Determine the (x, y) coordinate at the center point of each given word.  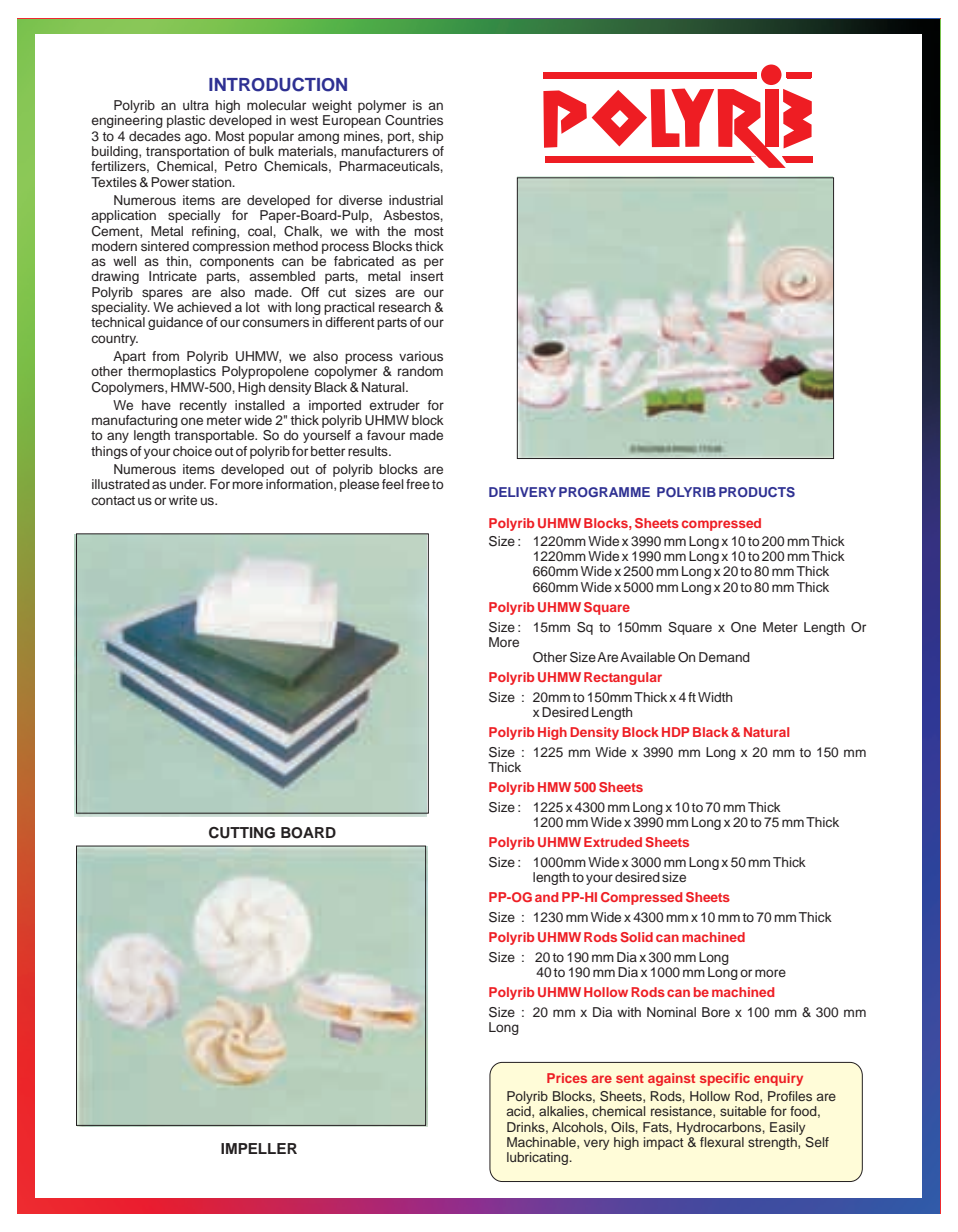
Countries (414, 120)
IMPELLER (259, 1148)
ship (431, 137)
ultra (196, 105)
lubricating (538, 1158)
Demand (724, 657)
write (183, 500)
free (418, 484)
